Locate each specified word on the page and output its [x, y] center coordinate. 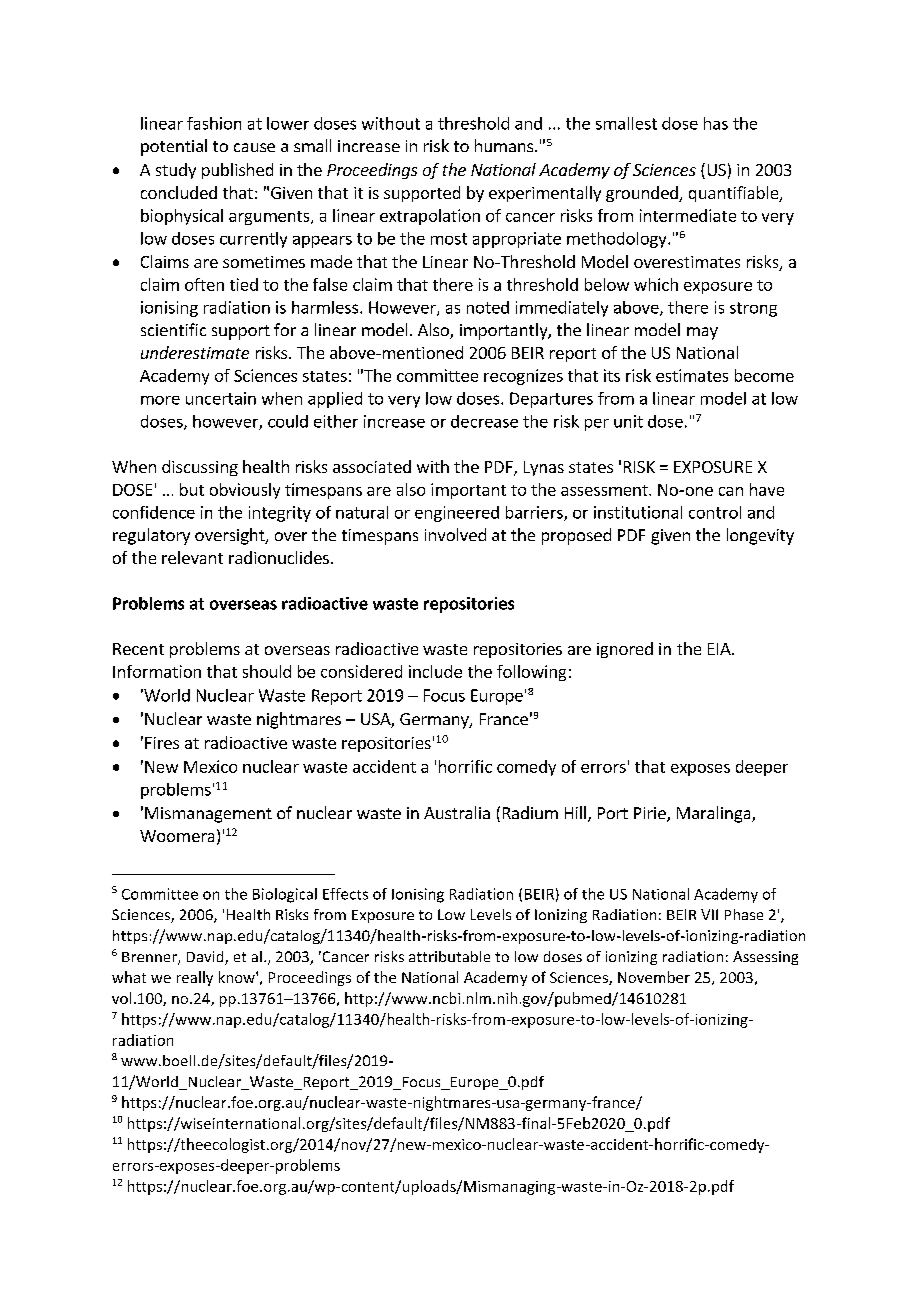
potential [174, 147]
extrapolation [430, 217]
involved [455, 534]
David [206, 958]
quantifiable [735, 194]
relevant [192, 557]
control [715, 512]
